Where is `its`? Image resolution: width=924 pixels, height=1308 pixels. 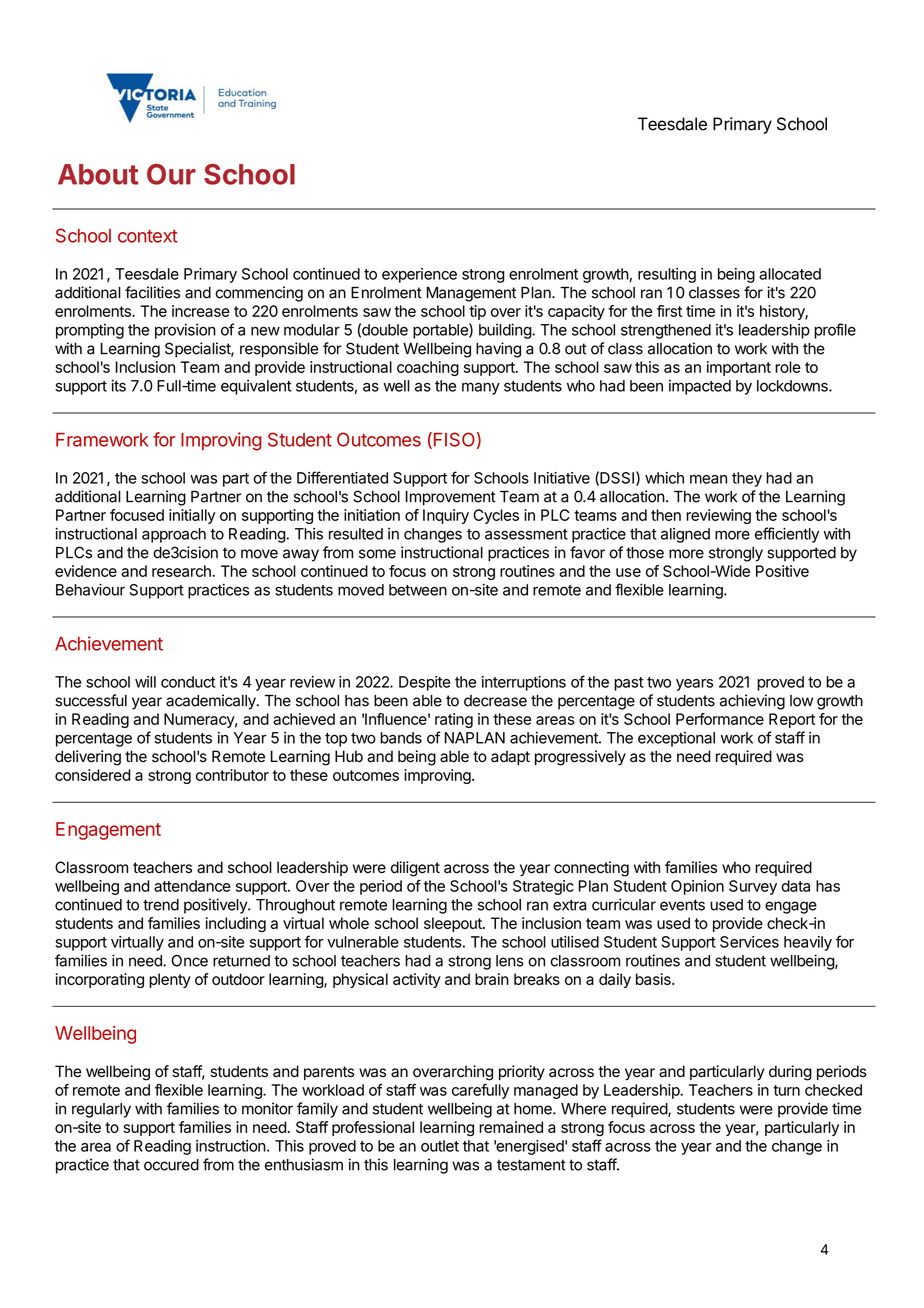
its is located at coordinates (118, 385).
